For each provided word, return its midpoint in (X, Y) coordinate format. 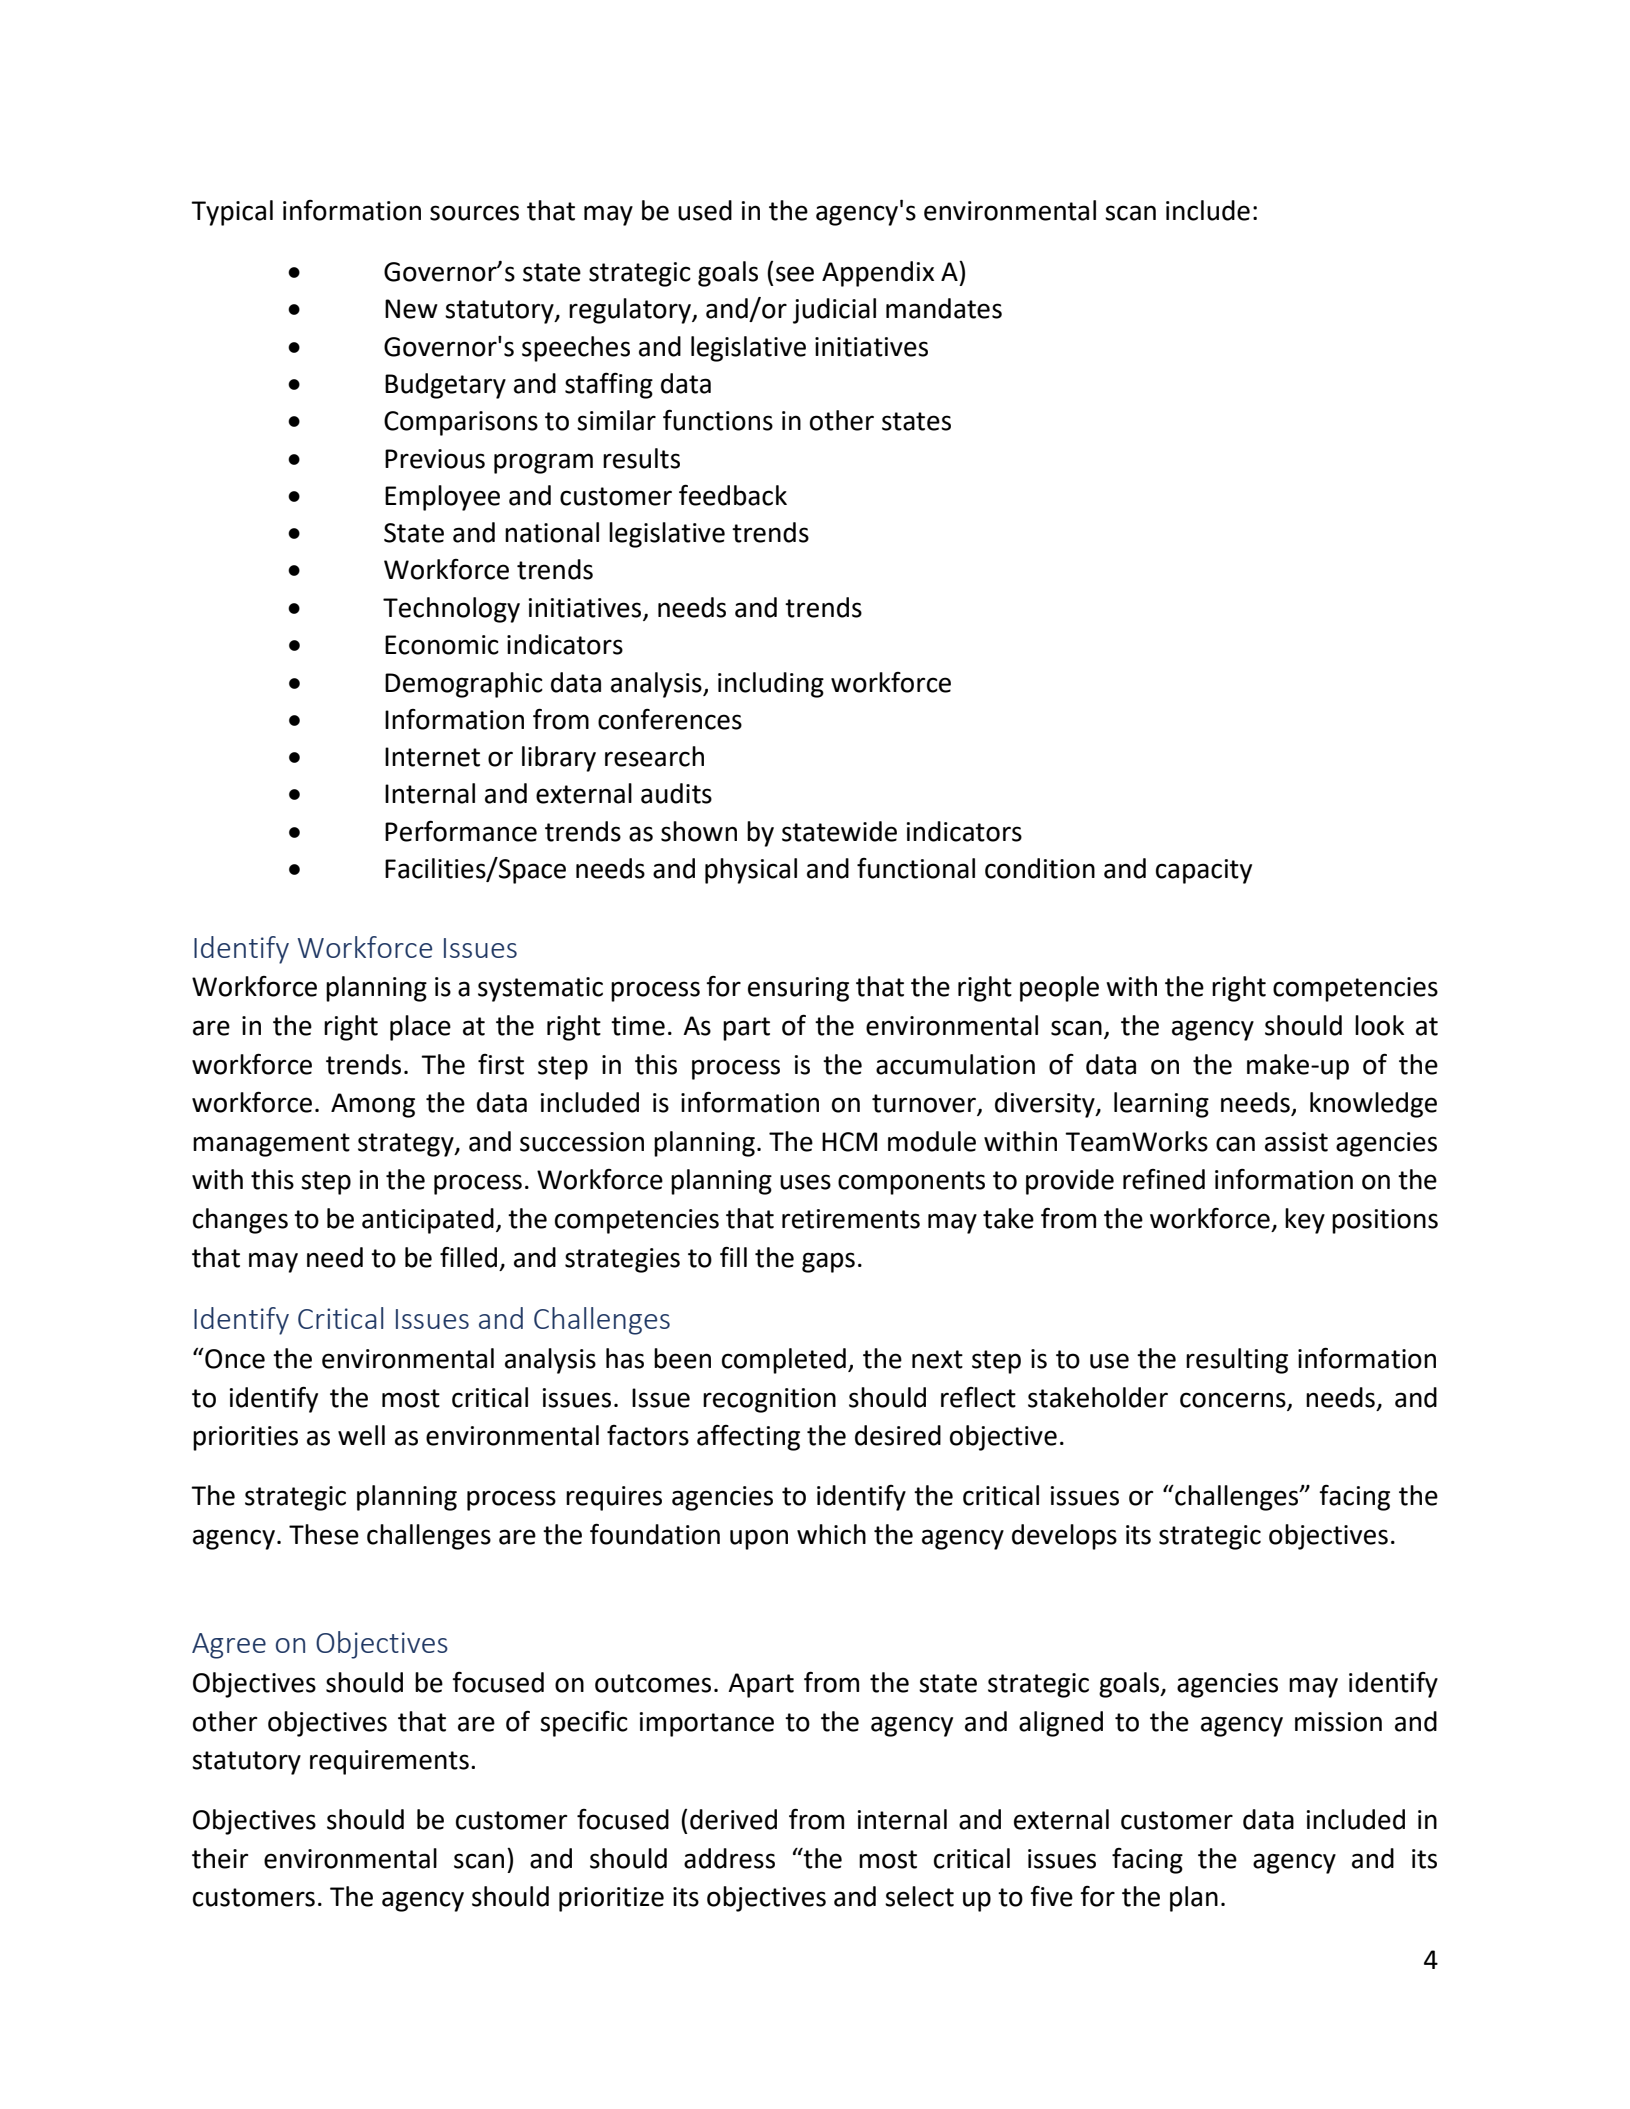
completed (784, 1361)
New (411, 309)
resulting (1237, 1361)
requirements (389, 1762)
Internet (432, 757)
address (729, 1858)
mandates (944, 308)
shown (699, 831)
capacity (1204, 871)
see (795, 274)
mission (1338, 1722)
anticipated (428, 1221)
